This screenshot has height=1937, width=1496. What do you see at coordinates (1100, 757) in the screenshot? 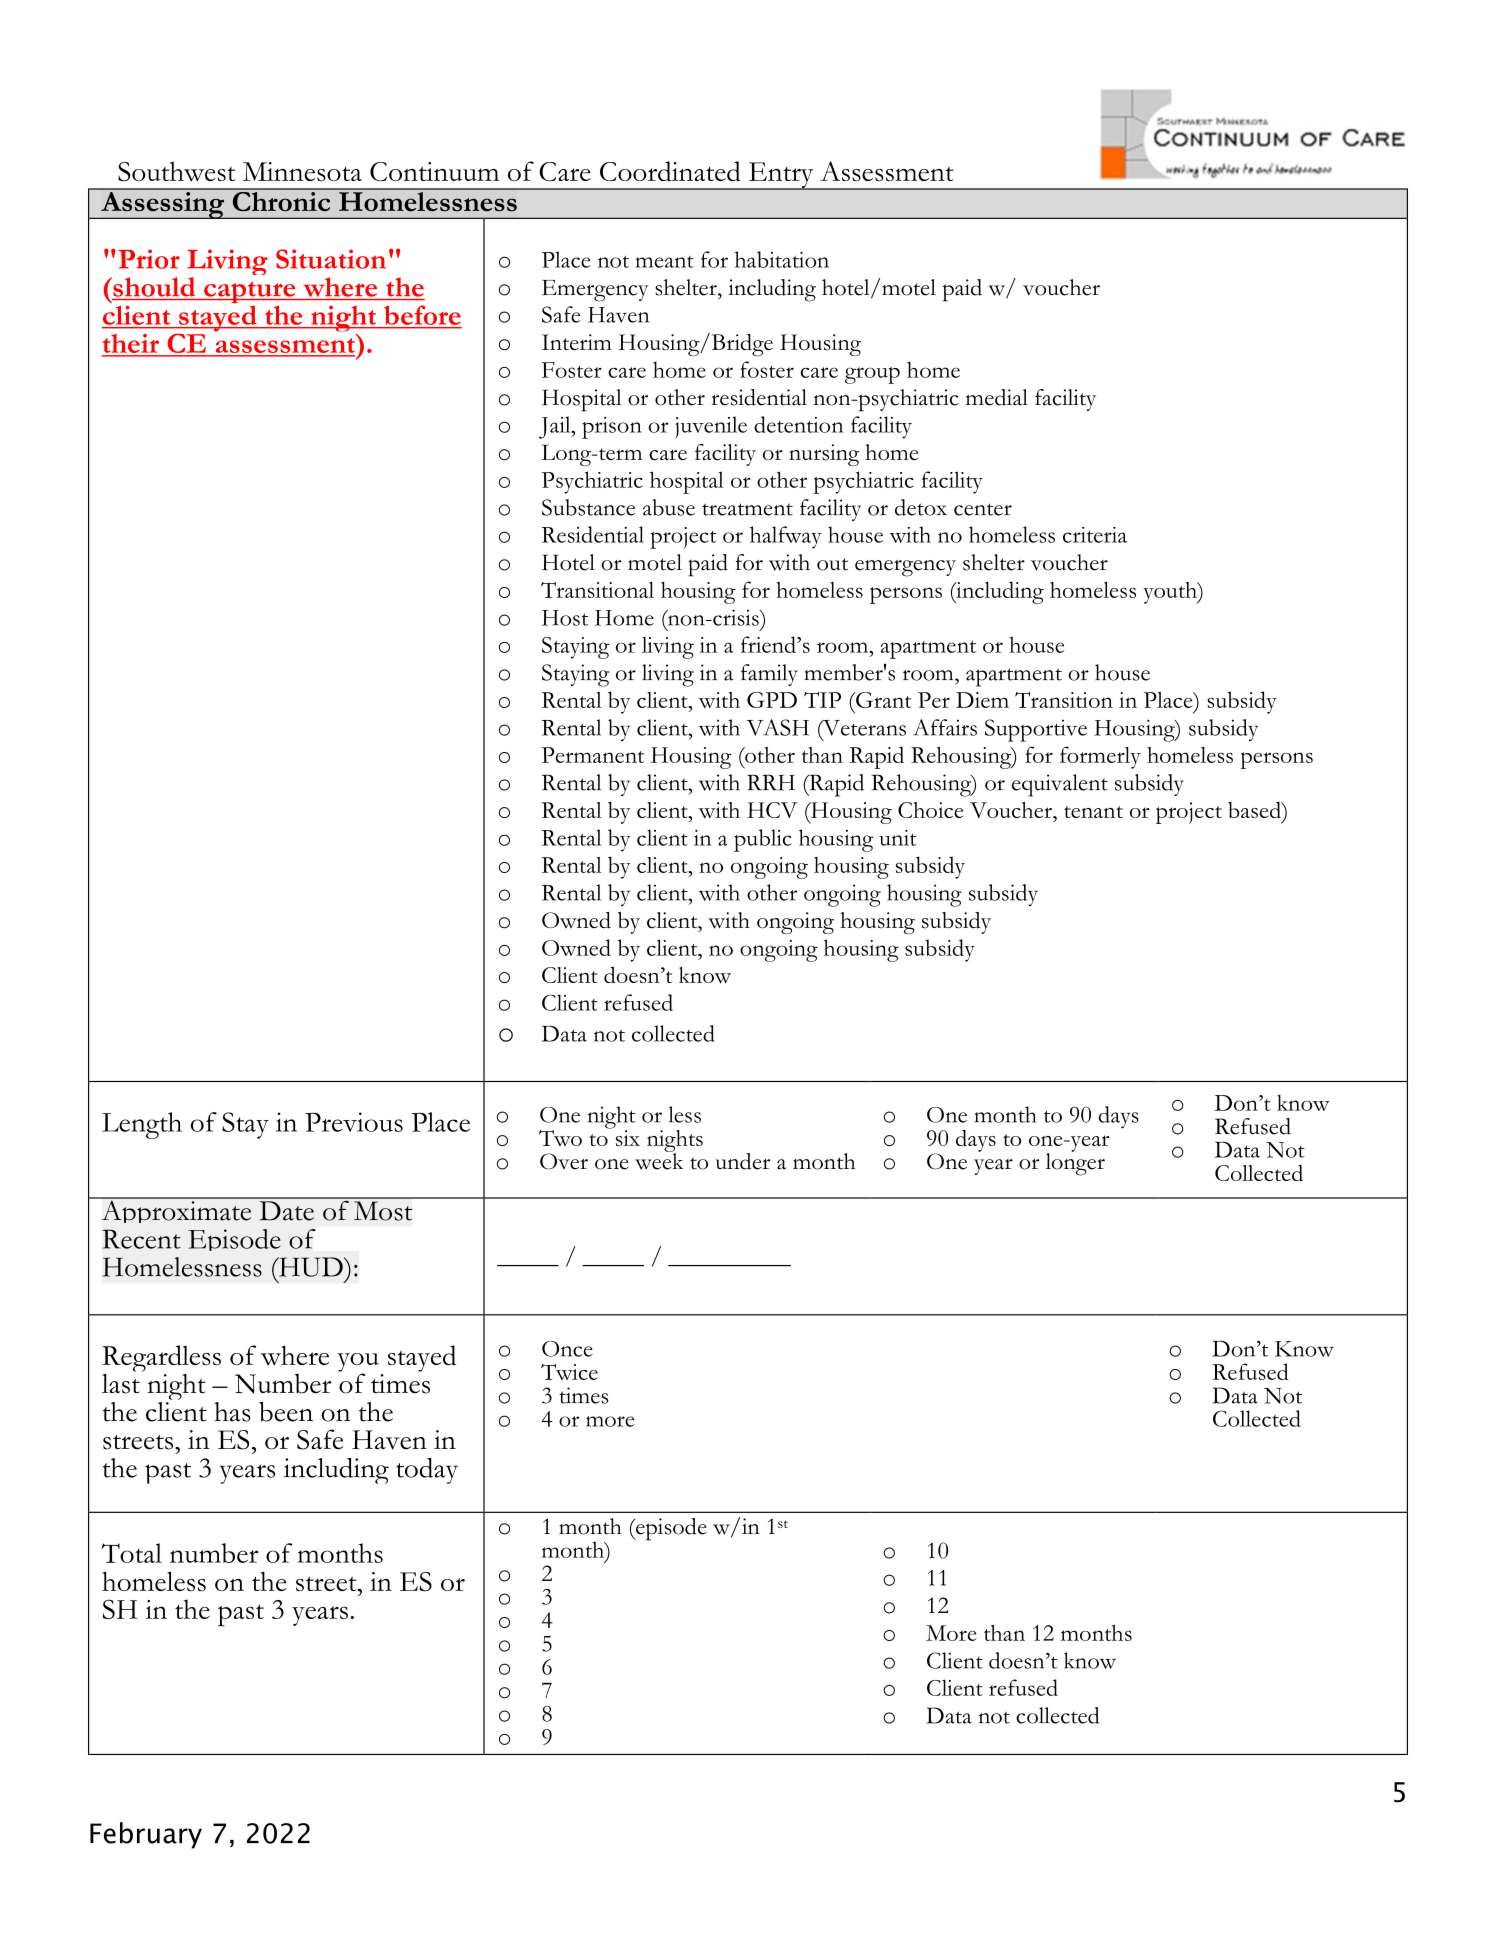
I see `formerly` at bounding box center [1100, 757].
